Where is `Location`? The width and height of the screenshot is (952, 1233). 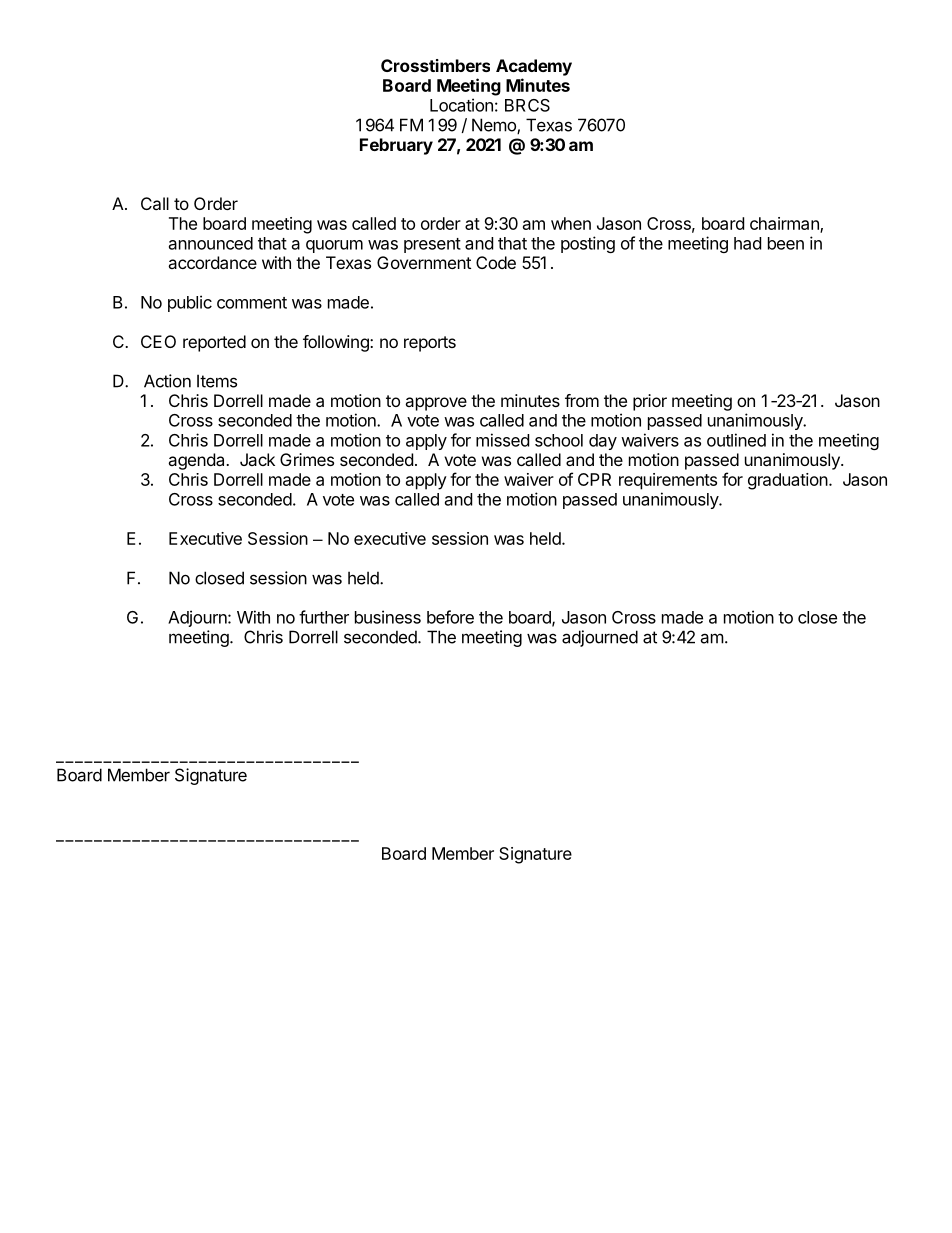
Location is located at coordinates (461, 105).
